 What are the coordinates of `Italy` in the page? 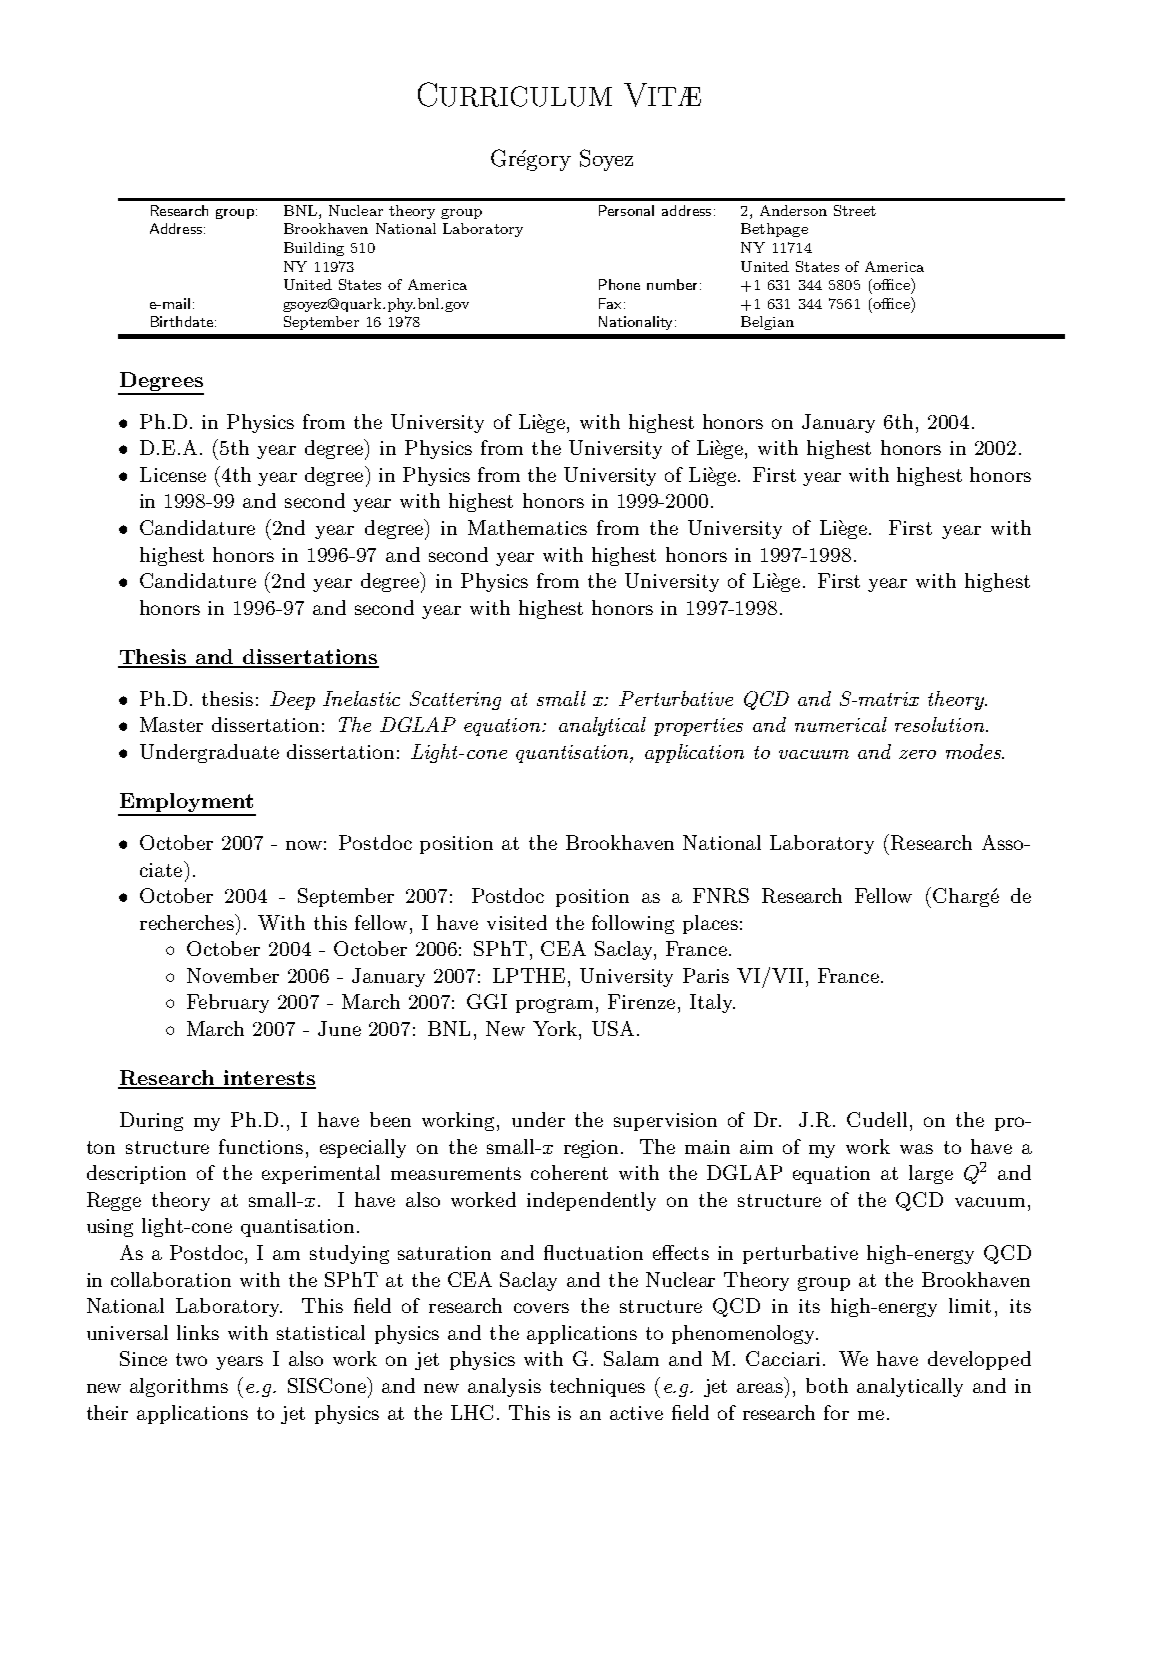 It's located at (712, 1003).
